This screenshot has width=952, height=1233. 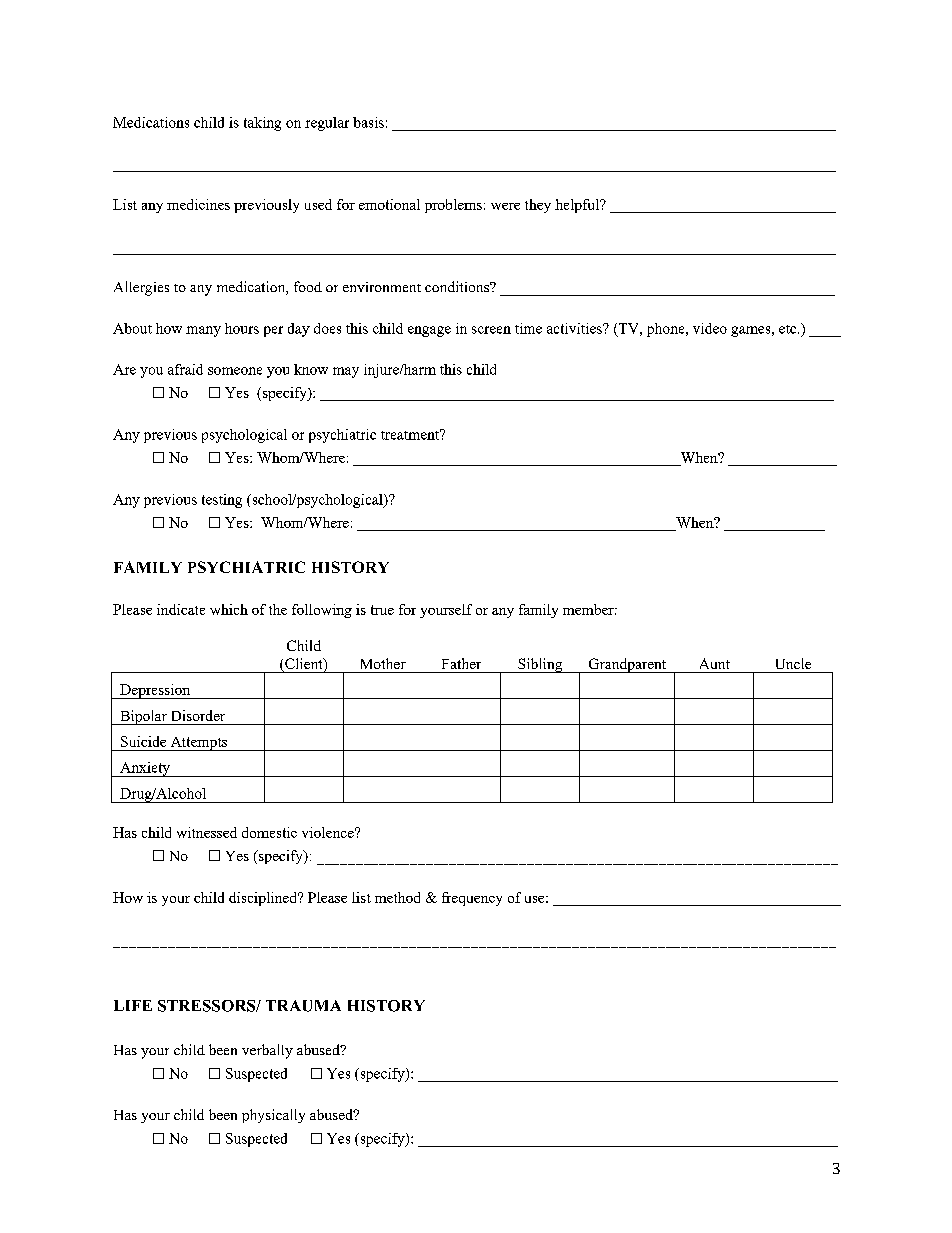 I want to click on TRAUMA, so click(x=303, y=1006).
